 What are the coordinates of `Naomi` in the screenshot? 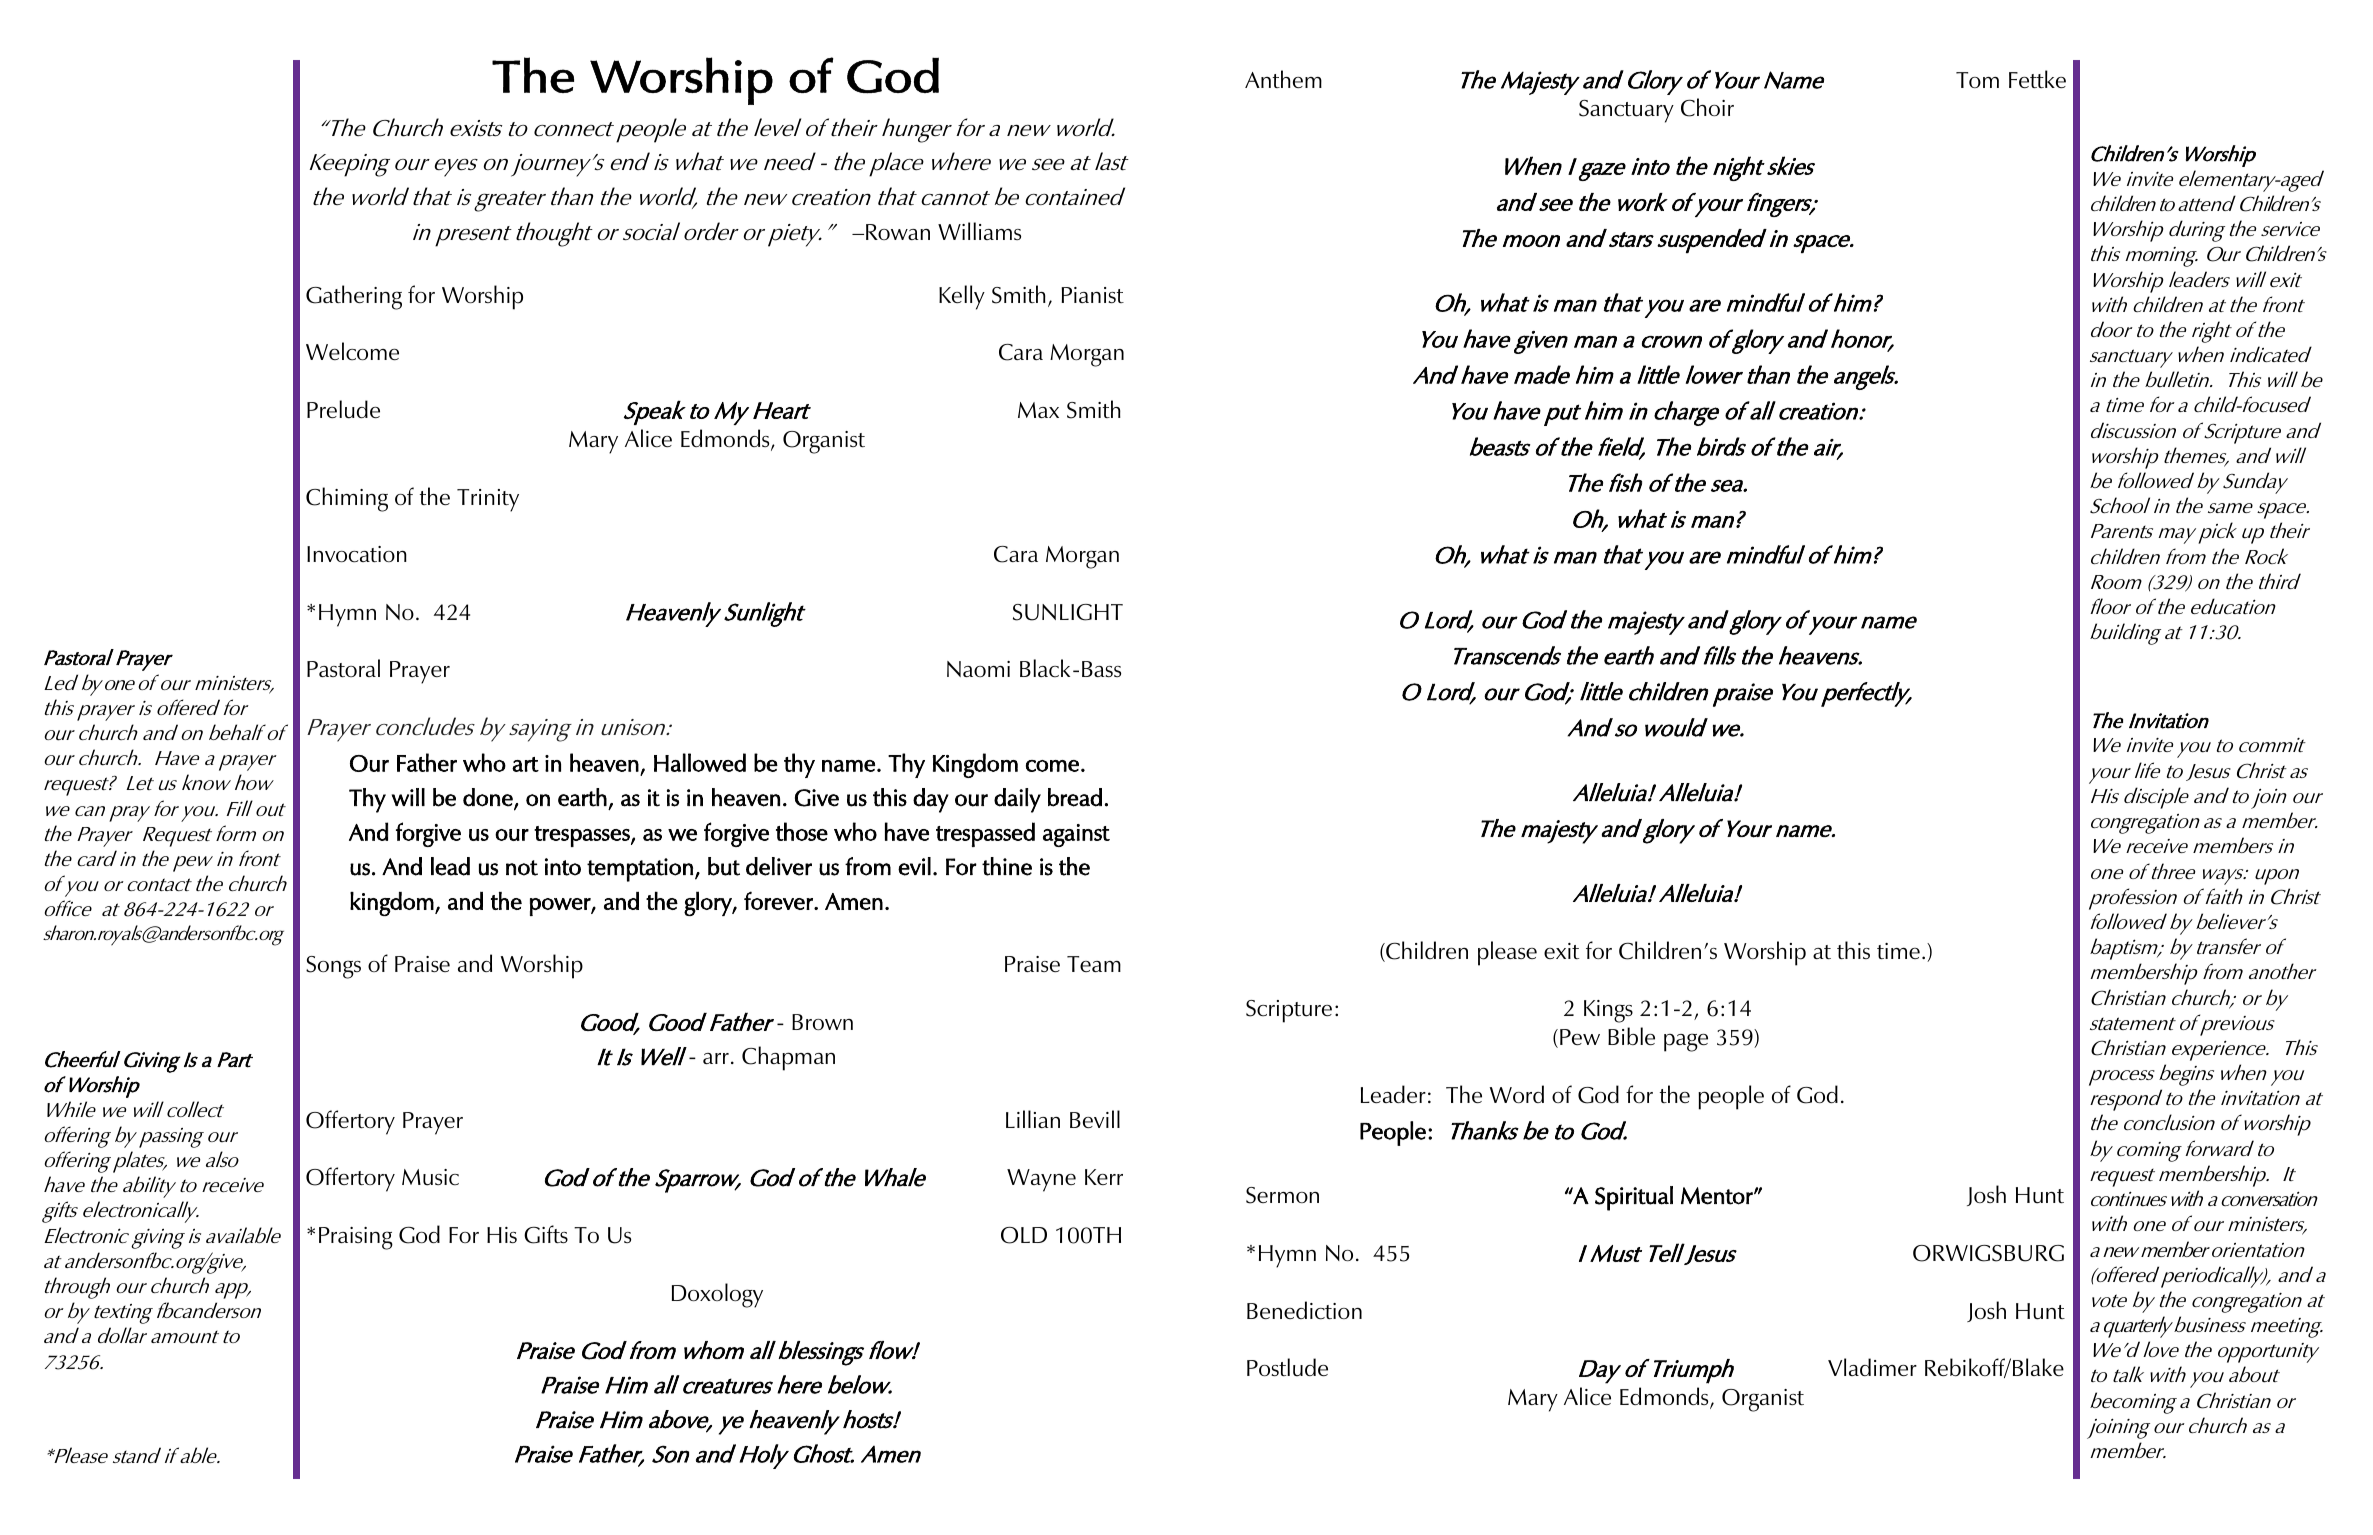 It's located at (978, 669).
